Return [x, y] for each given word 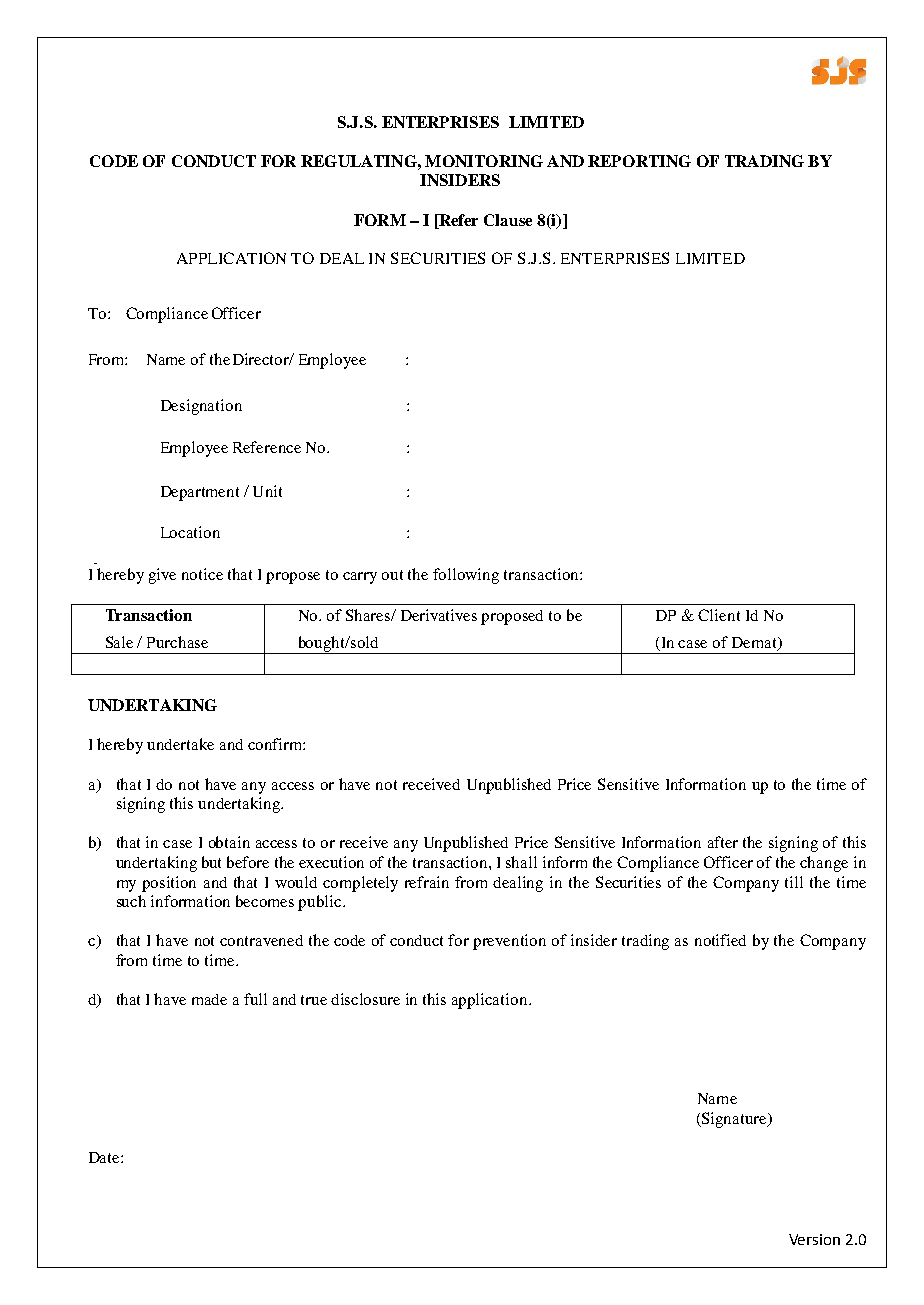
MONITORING [484, 161]
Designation [201, 407]
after [723, 842]
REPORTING [639, 161]
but [211, 862]
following [466, 576]
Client [719, 615]
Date [105, 1157]
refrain [427, 882]
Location [190, 532]
